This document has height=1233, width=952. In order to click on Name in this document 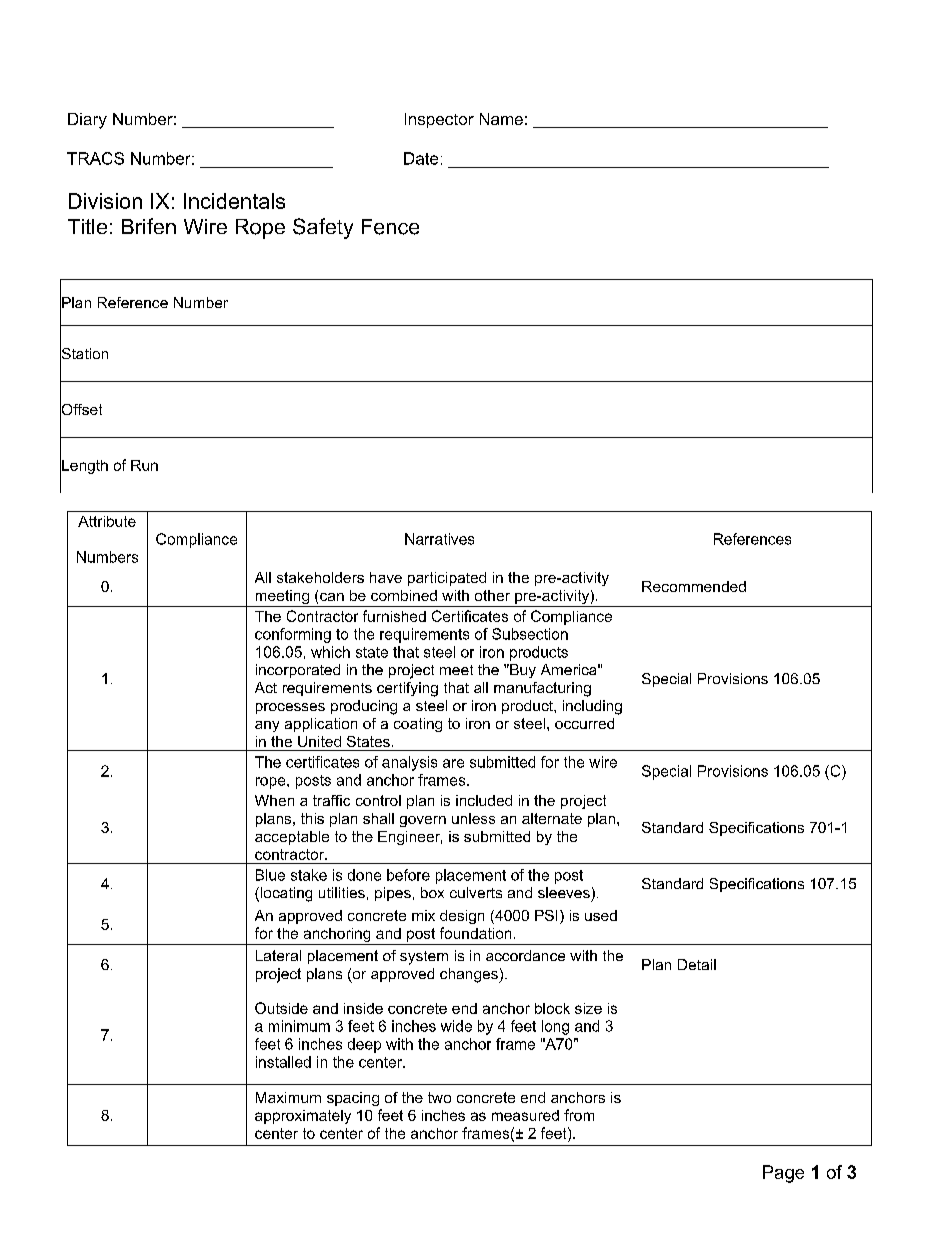, I will do `click(501, 119)`.
